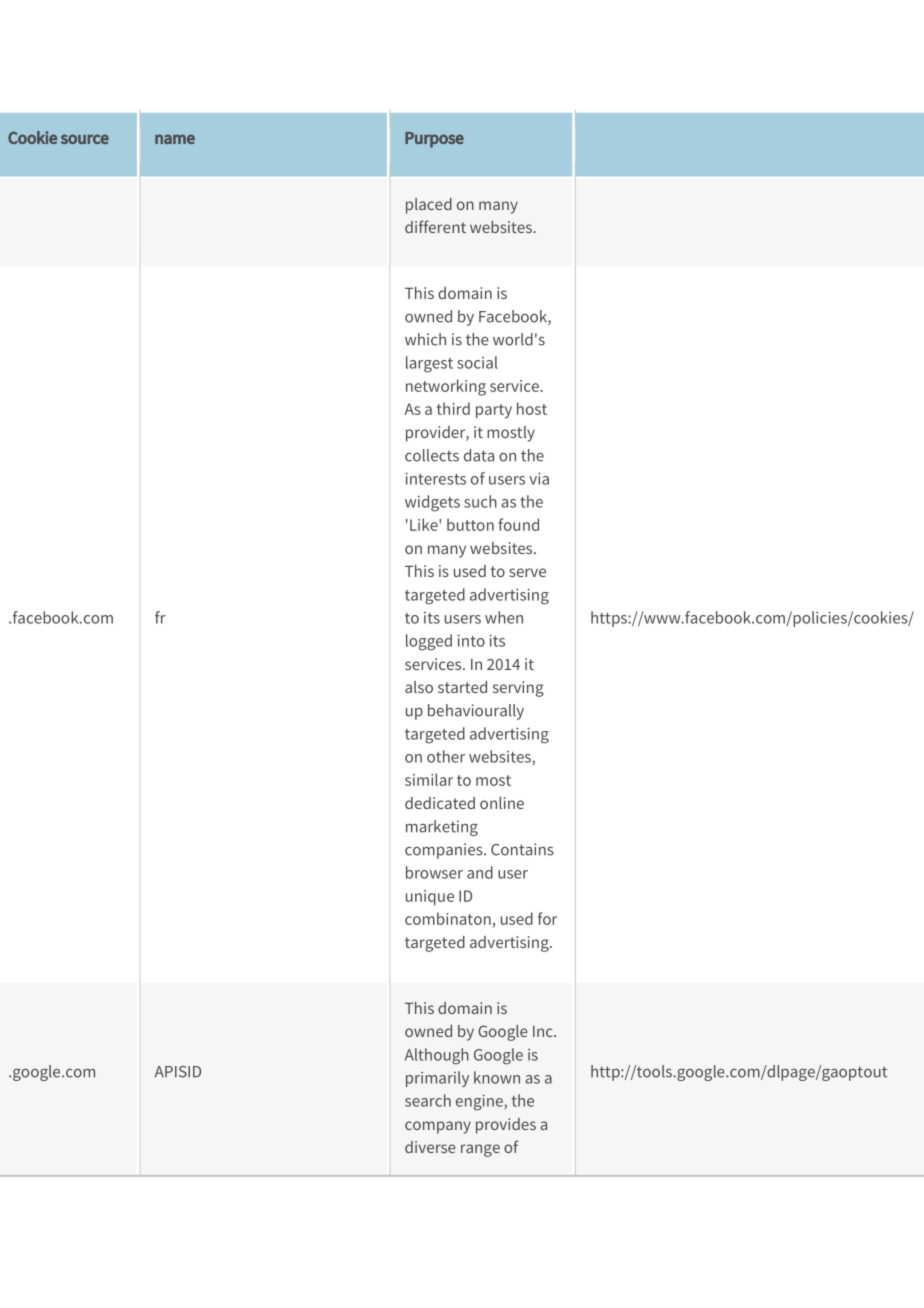  Describe the element at coordinates (432, 455) in the document. I see `collects` at that location.
